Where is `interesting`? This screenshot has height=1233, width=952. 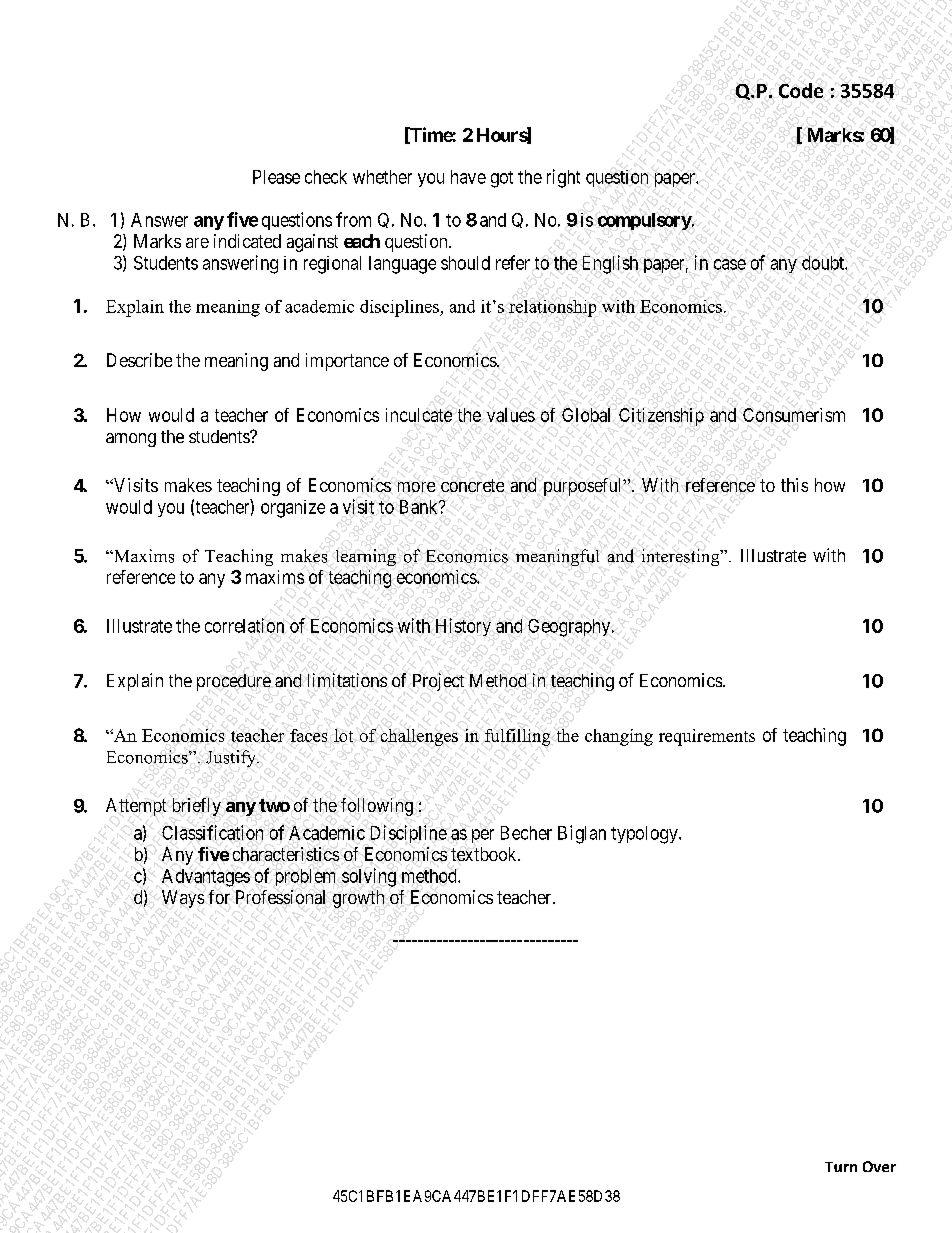
interesting is located at coordinates (682, 557).
